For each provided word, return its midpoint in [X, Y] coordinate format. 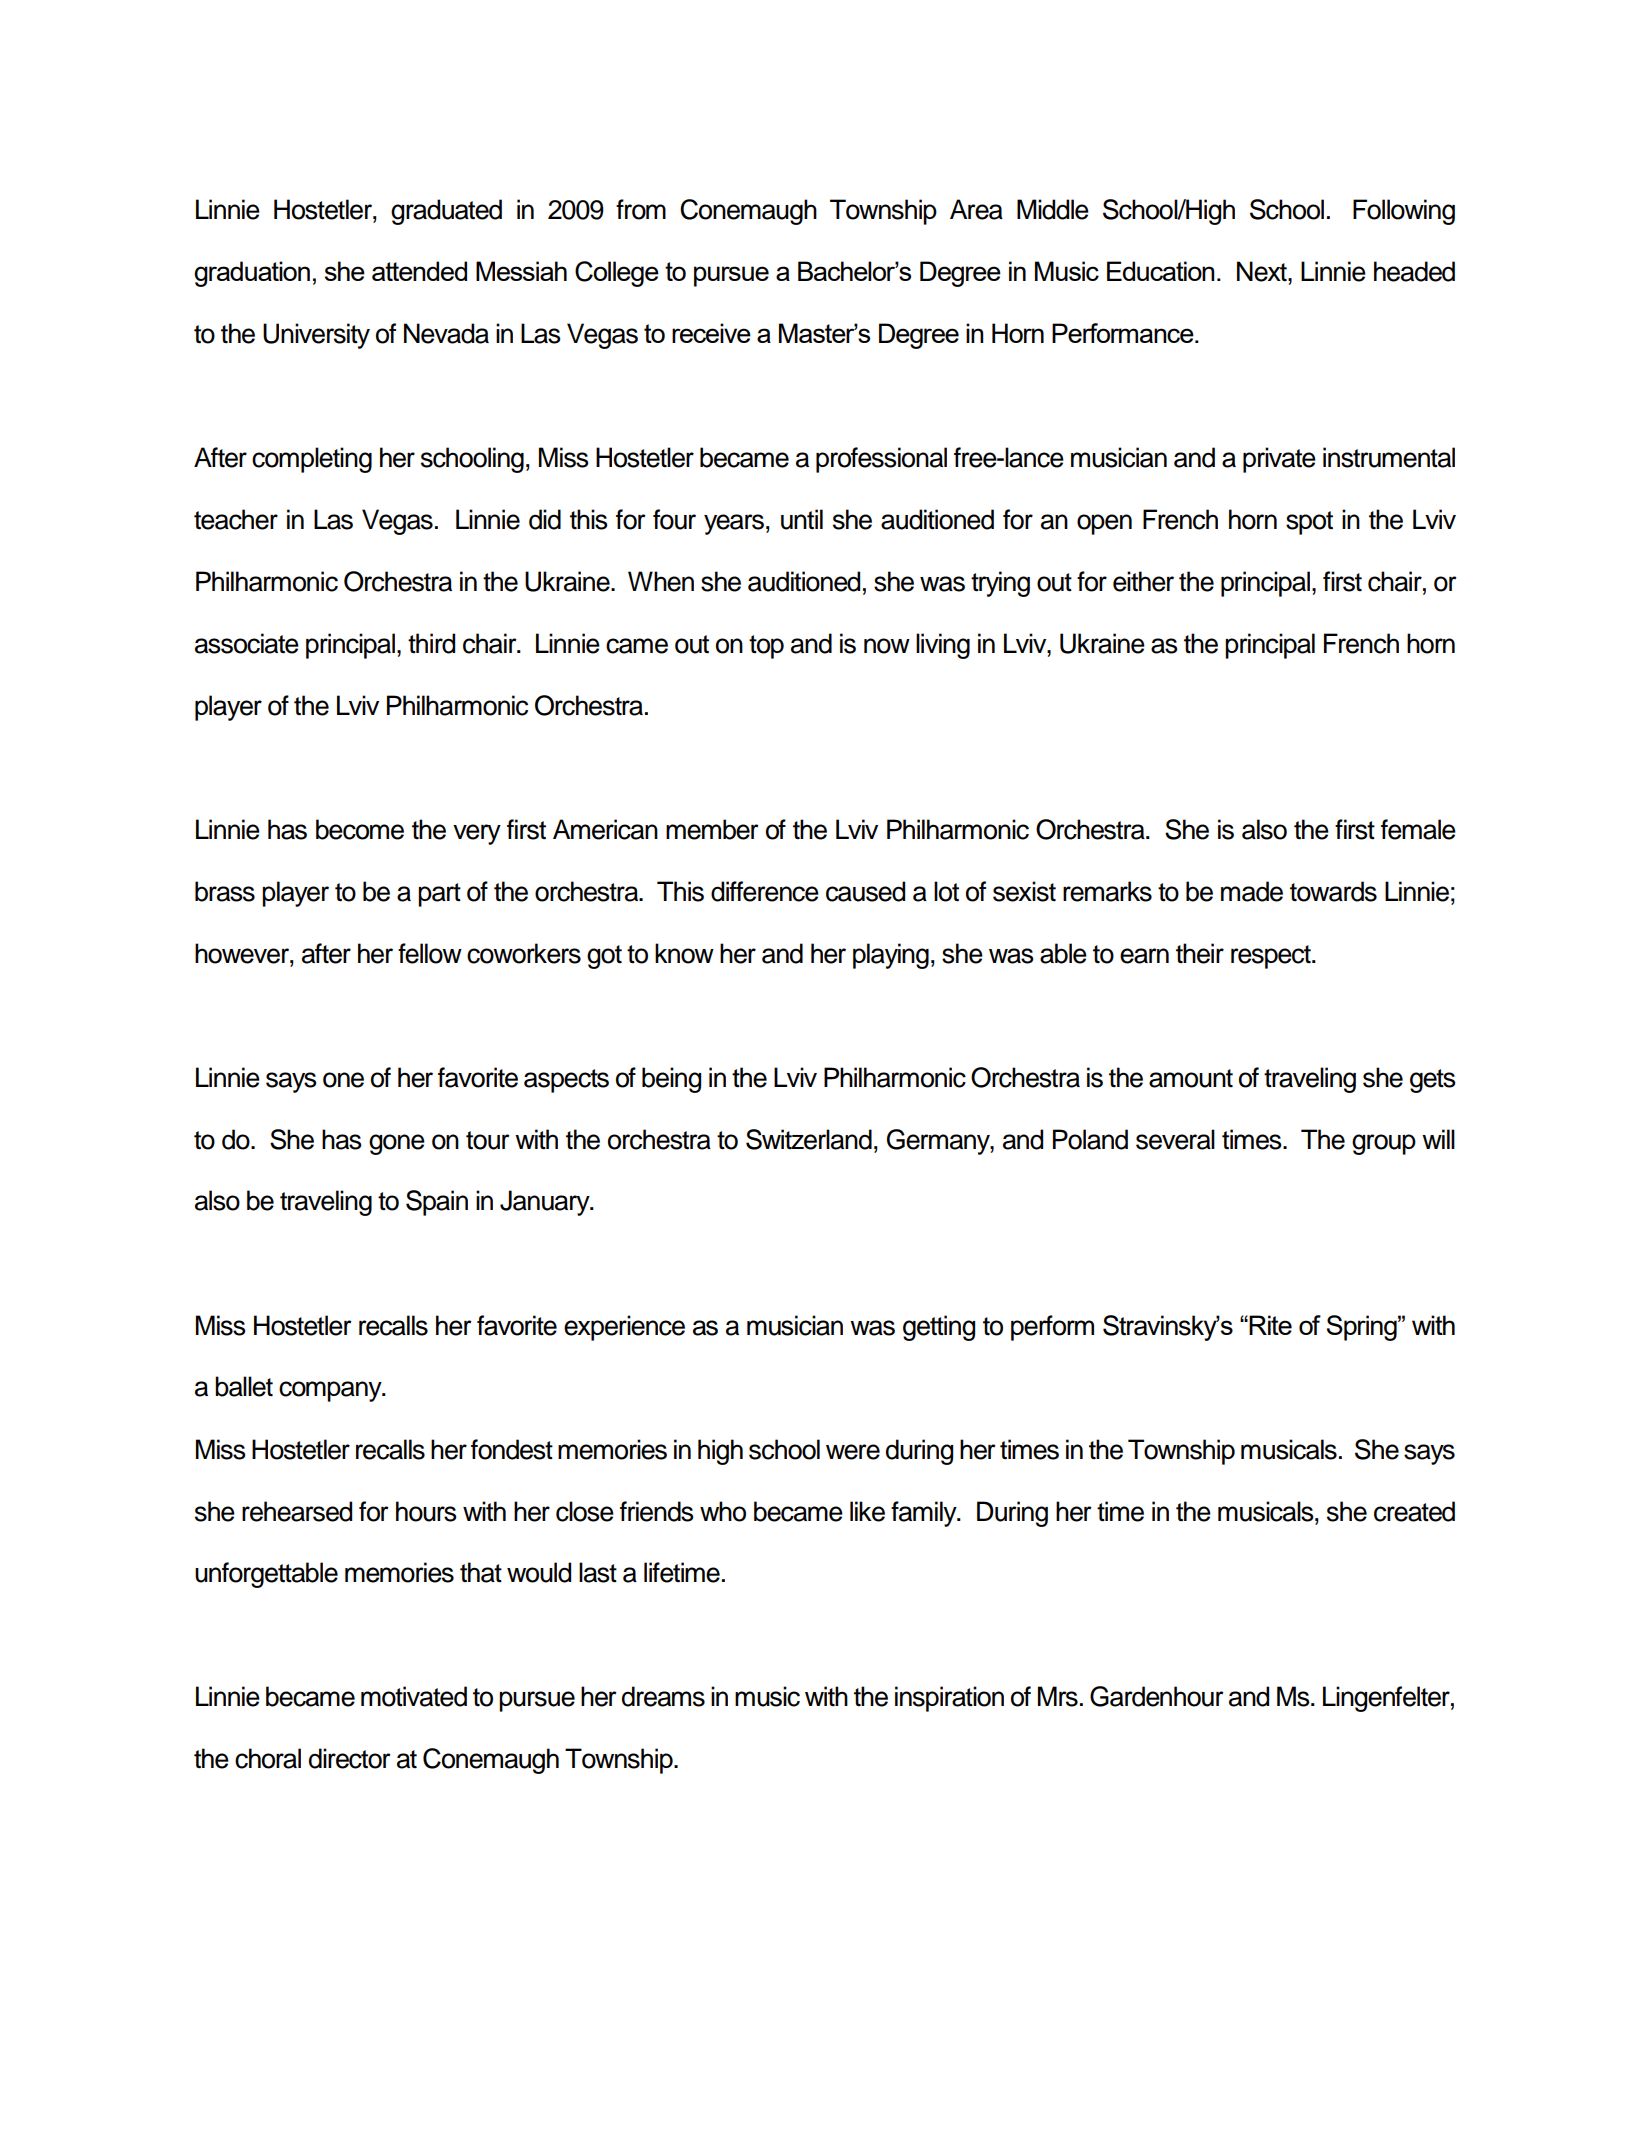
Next [1263, 271]
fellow [430, 953]
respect [1272, 957]
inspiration [949, 1699]
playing [891, 956]
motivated [414, 1696]
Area [976, 209]
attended [419, 271]
